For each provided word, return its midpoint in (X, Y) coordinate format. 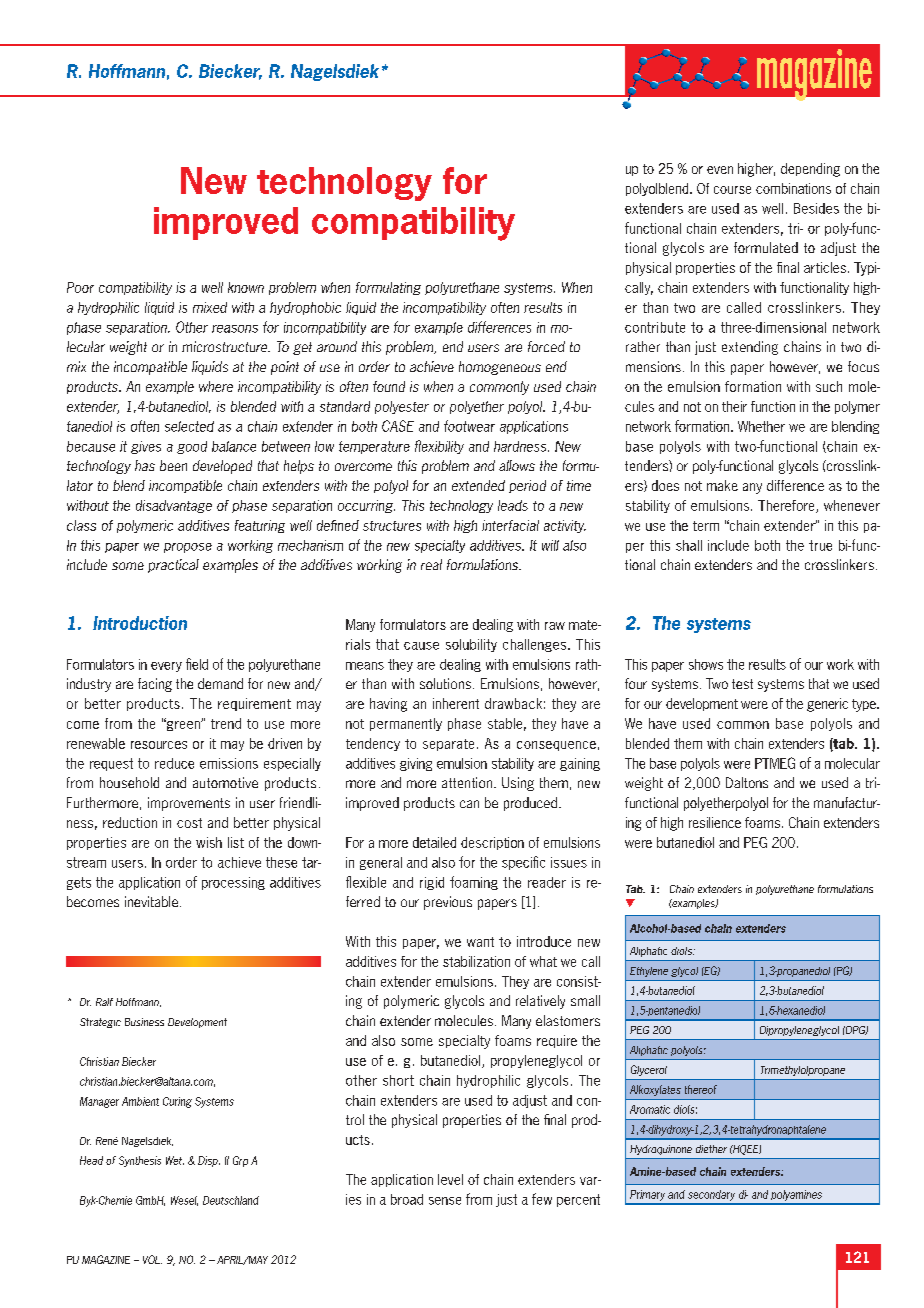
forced (546, 346)
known (246, 287)
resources (159, 745)
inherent (456, 703)
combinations (793, 188)
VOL (152, 1259)
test (742, 684)
